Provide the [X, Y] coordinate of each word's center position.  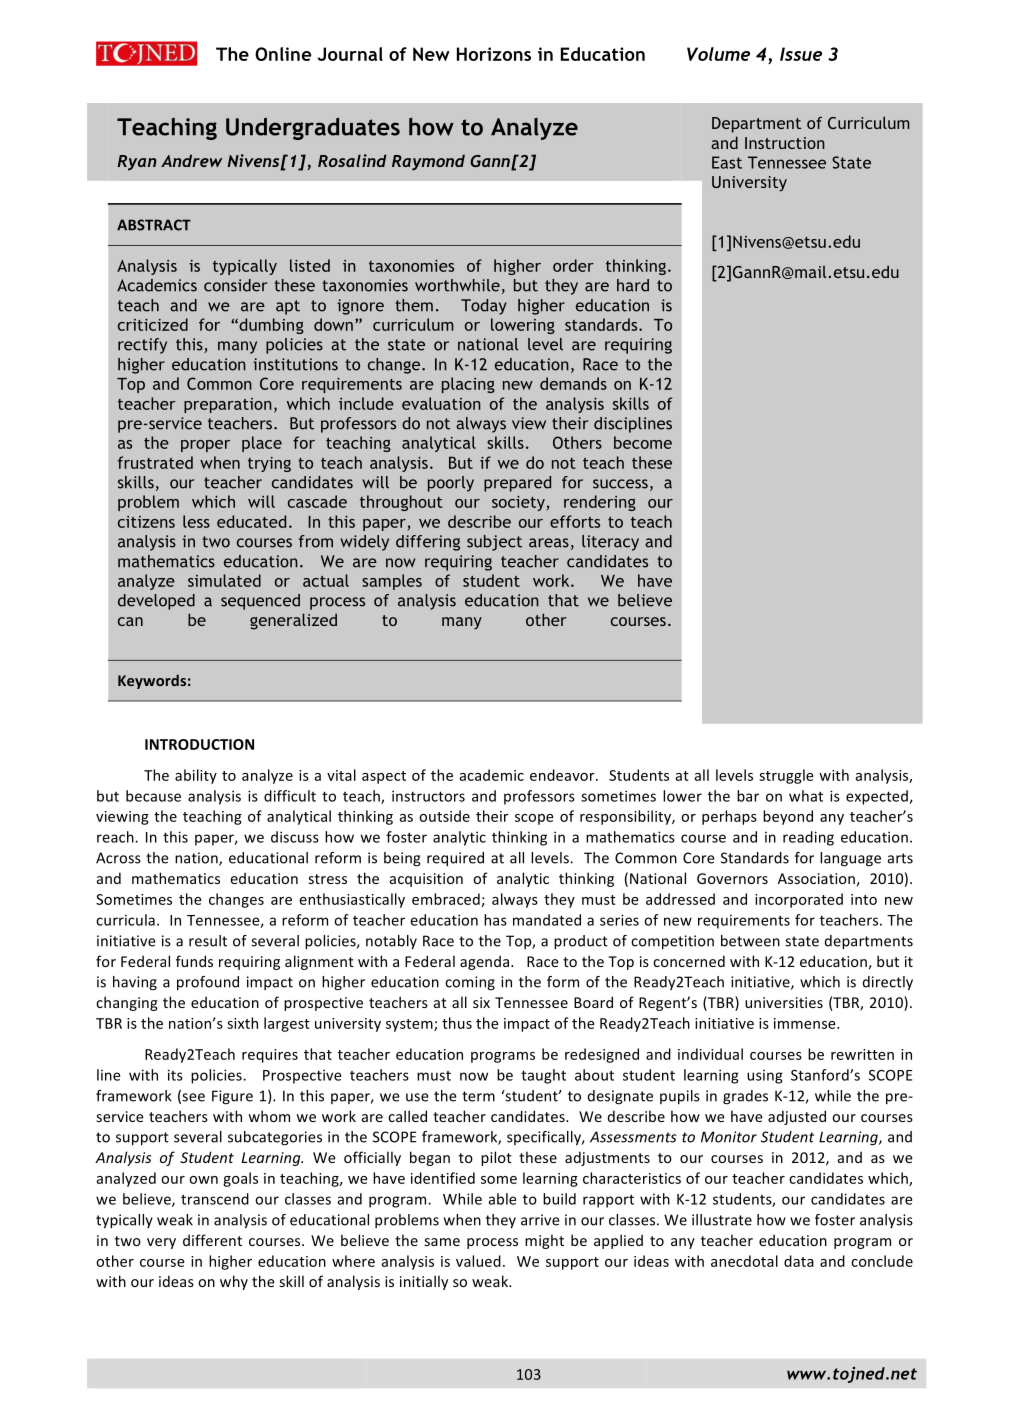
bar [748, 796]
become [643, 442]
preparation [228, 405]
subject [494, 543]
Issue [801, 54]
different [212, 1240]
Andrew [191, 160]
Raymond [428, 162]
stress [328, 879]
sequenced [260, 602]
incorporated [799, 900]
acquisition [426, 880]
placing [468, 385]
